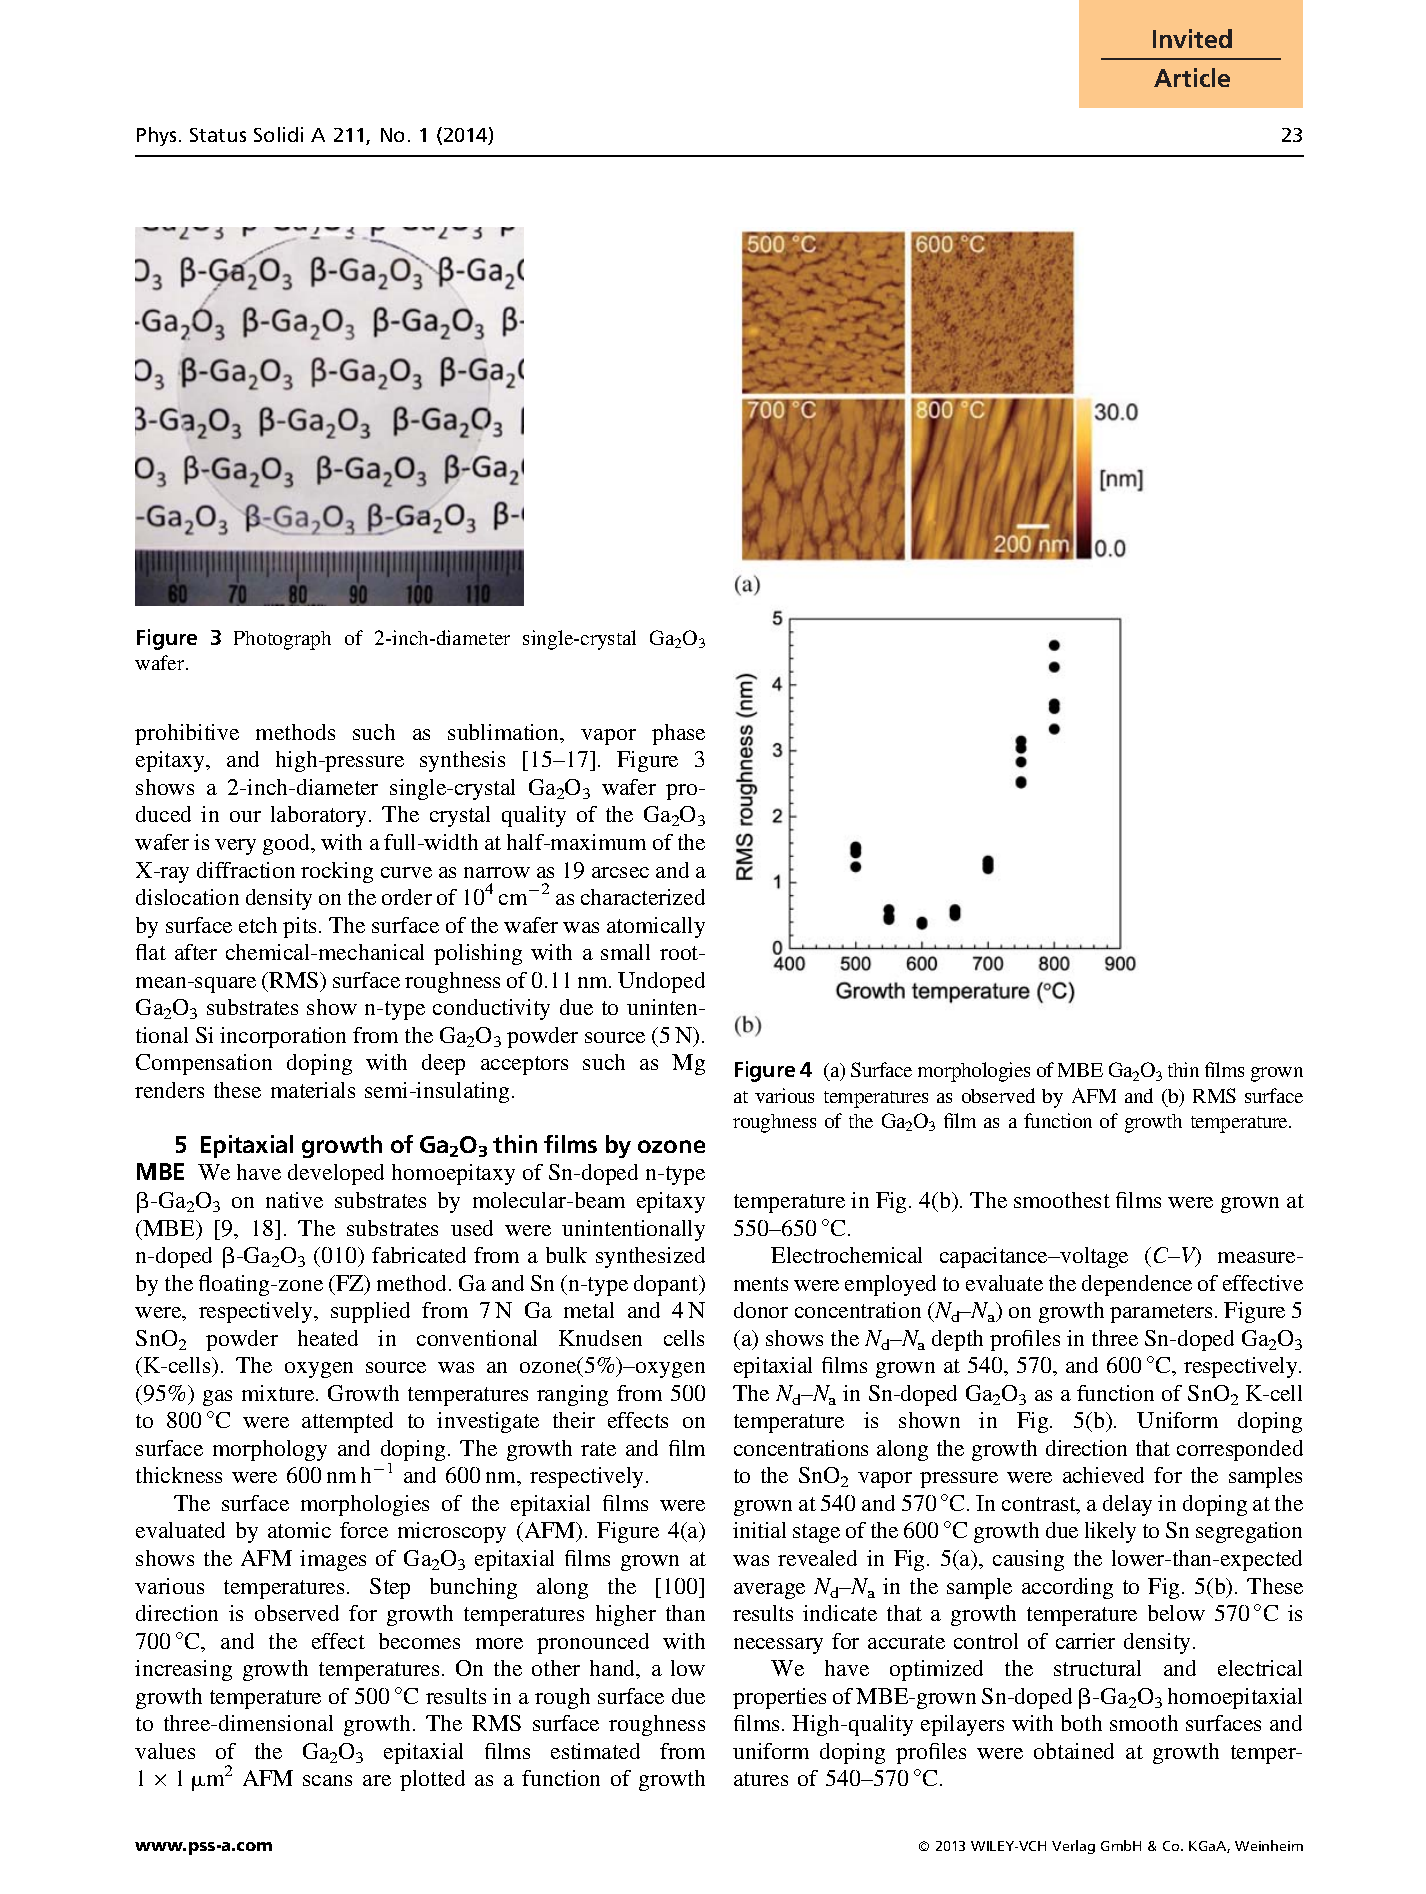 The height and width of the screenshot is (1894, 1426). Describe the element at coordinates (625, 952) in the screenshot. I see `small` at that location.
